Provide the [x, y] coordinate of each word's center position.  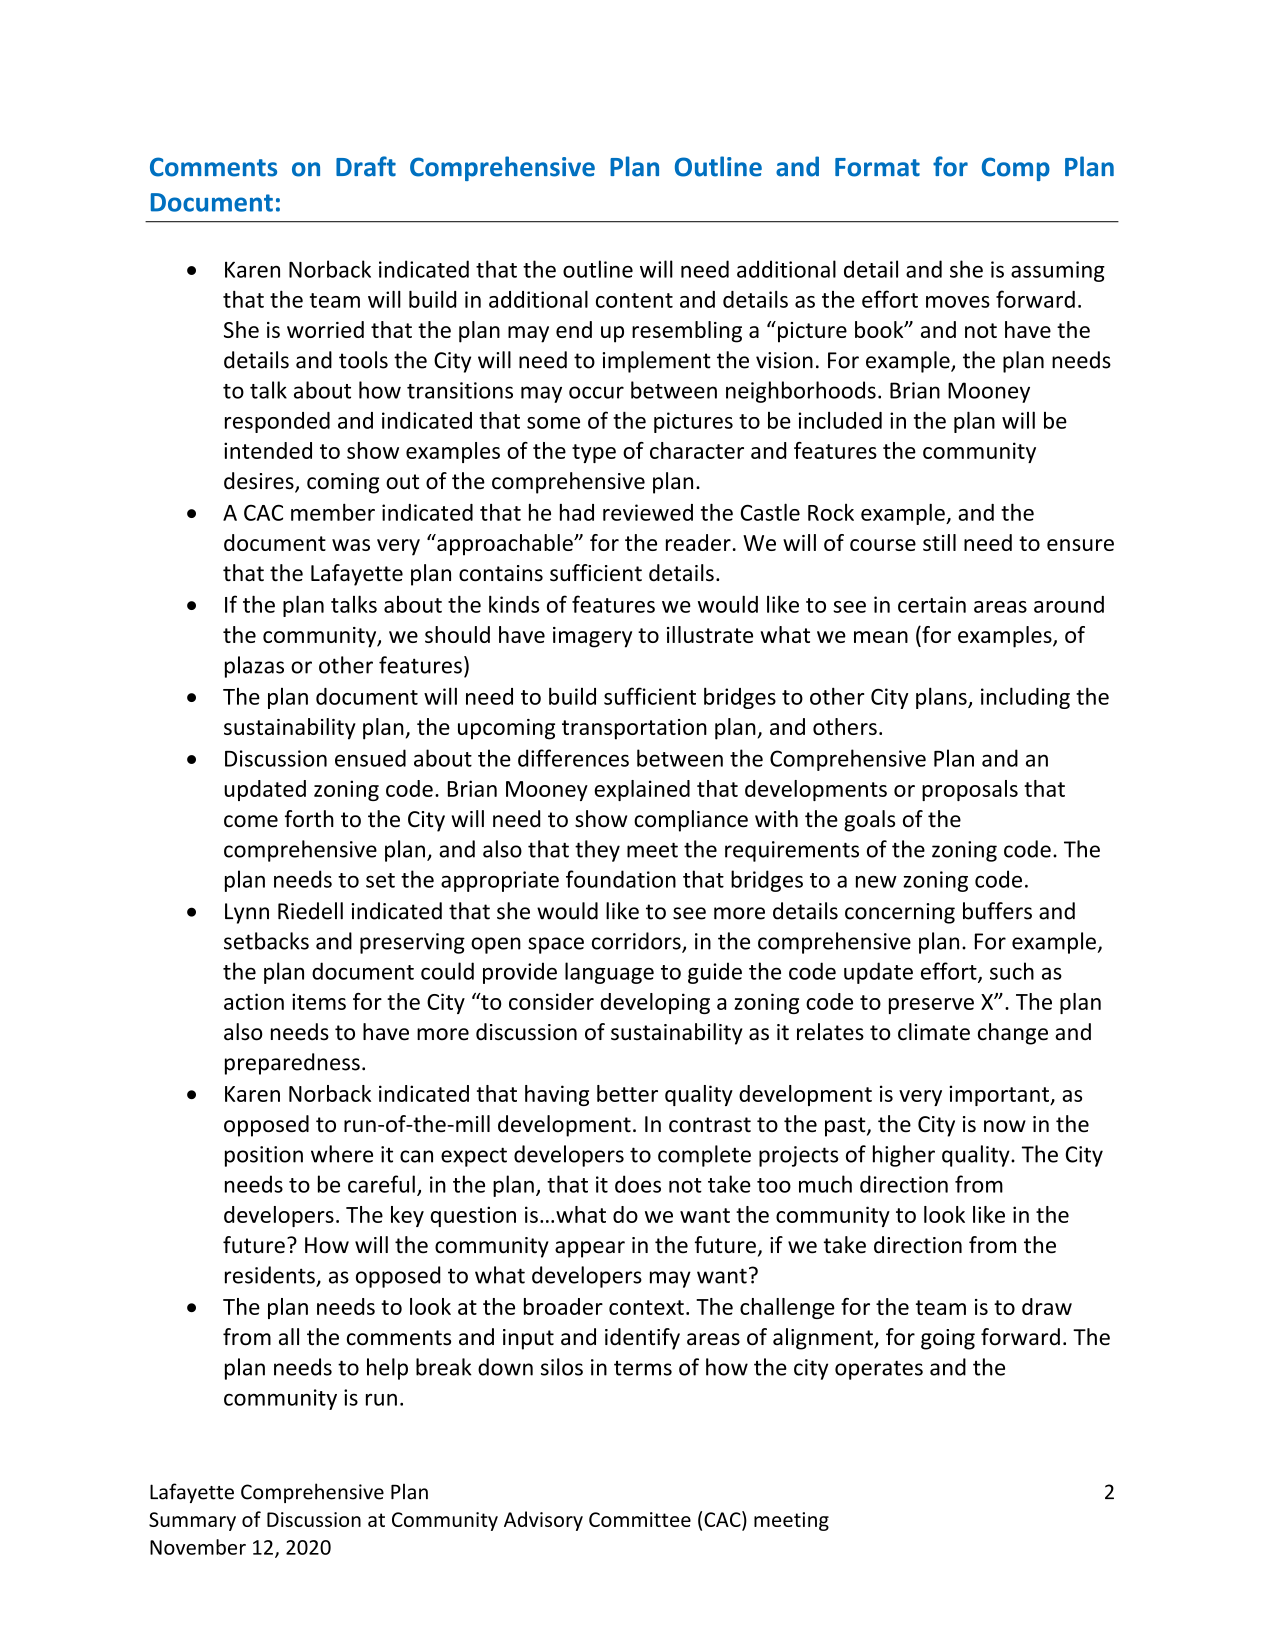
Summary [192, 1521]
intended [268, 450]
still [939, 542]
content [634, 300]
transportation [634, 729]
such [1012, 971]
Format [877, 167]
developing [655, 1003]
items [319, 1001]
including [1025, 698]
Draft [366, 166]
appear [590, 1249]
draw [1047, 1306]
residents [270, 1275]
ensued [370, 758]
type [594, 453]
